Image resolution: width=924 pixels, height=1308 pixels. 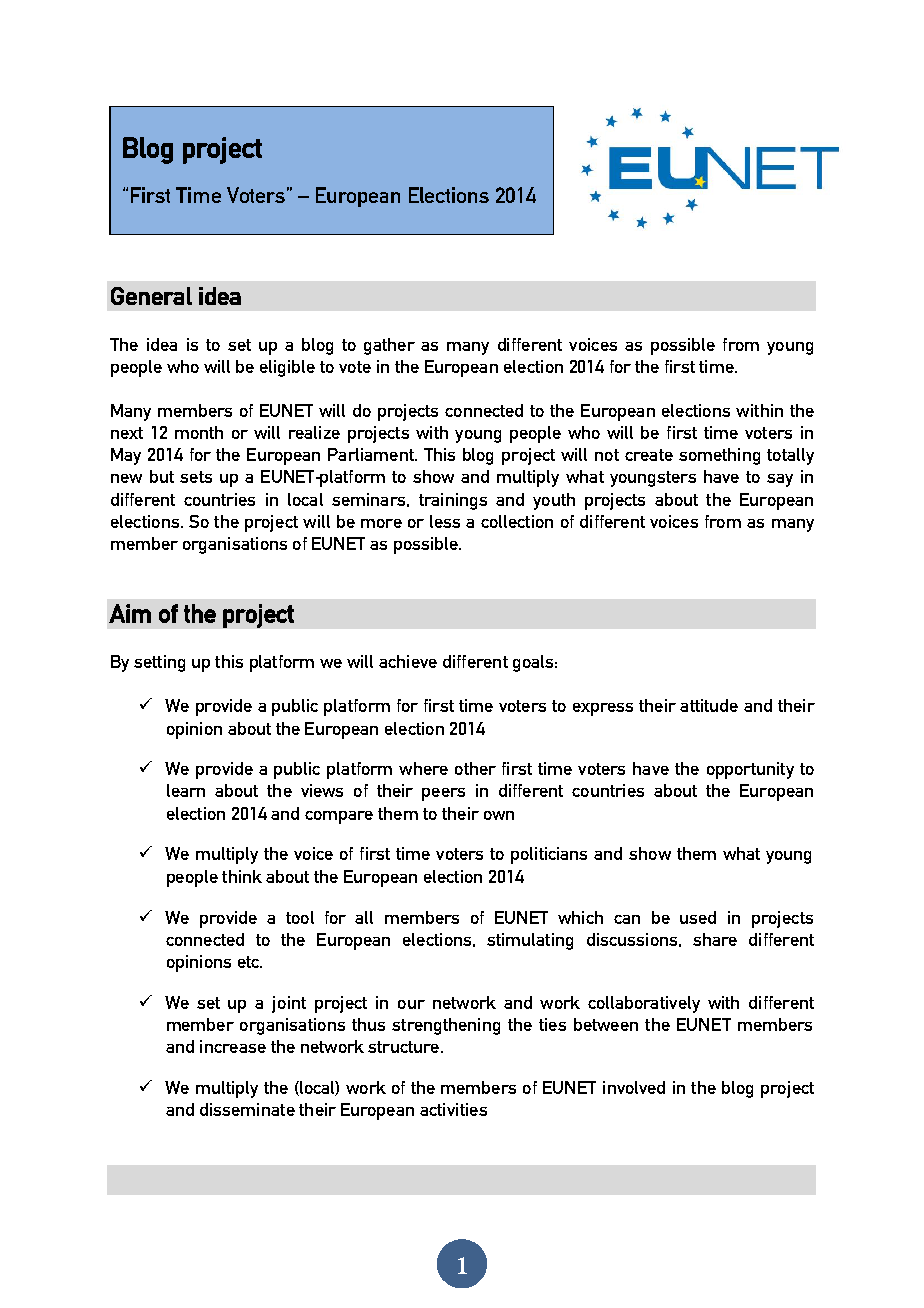 I want to click on involved, so click(x=634, y=1087).
